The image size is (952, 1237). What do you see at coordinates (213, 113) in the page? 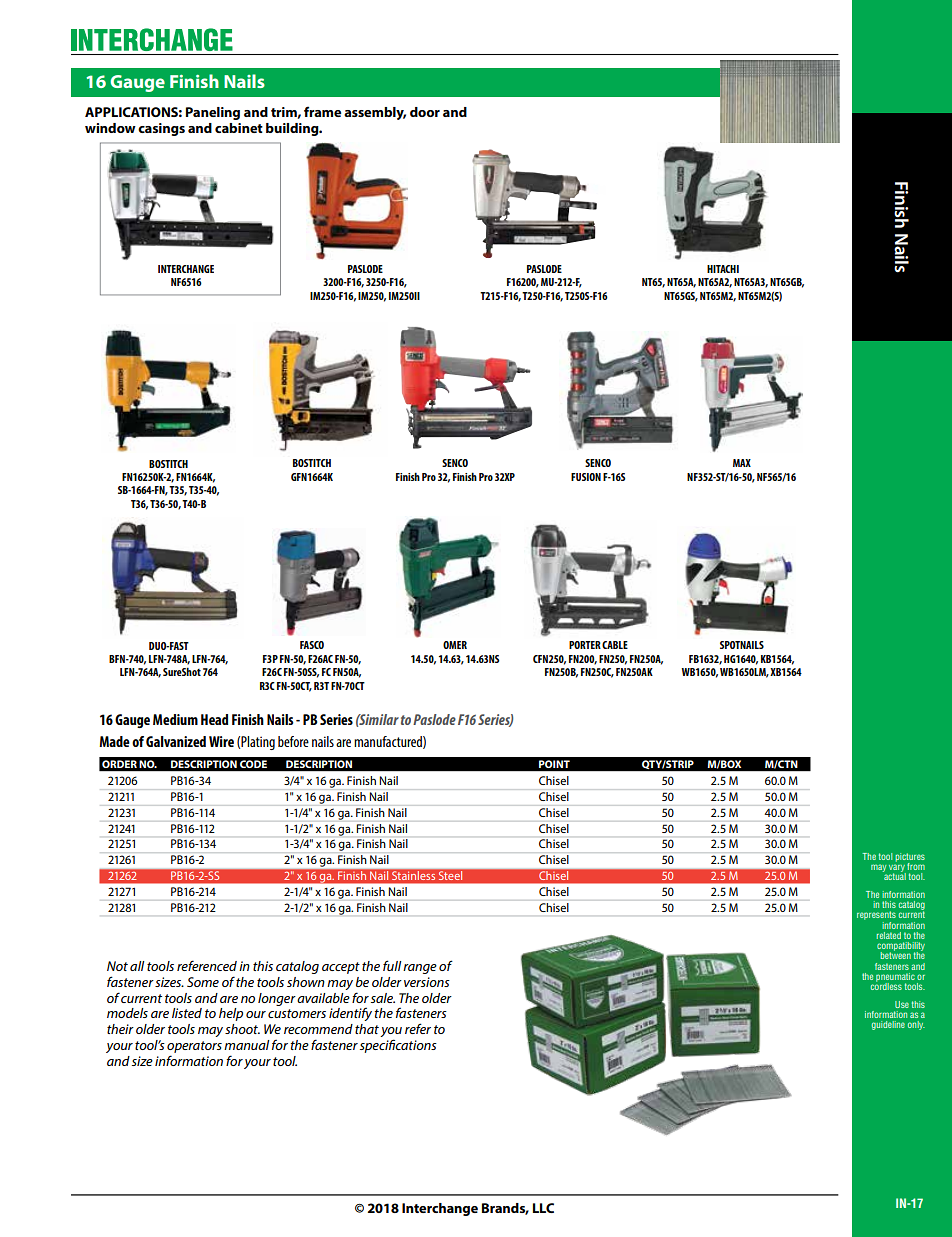
I see `Paneling` at bounding box center [213, 113].
